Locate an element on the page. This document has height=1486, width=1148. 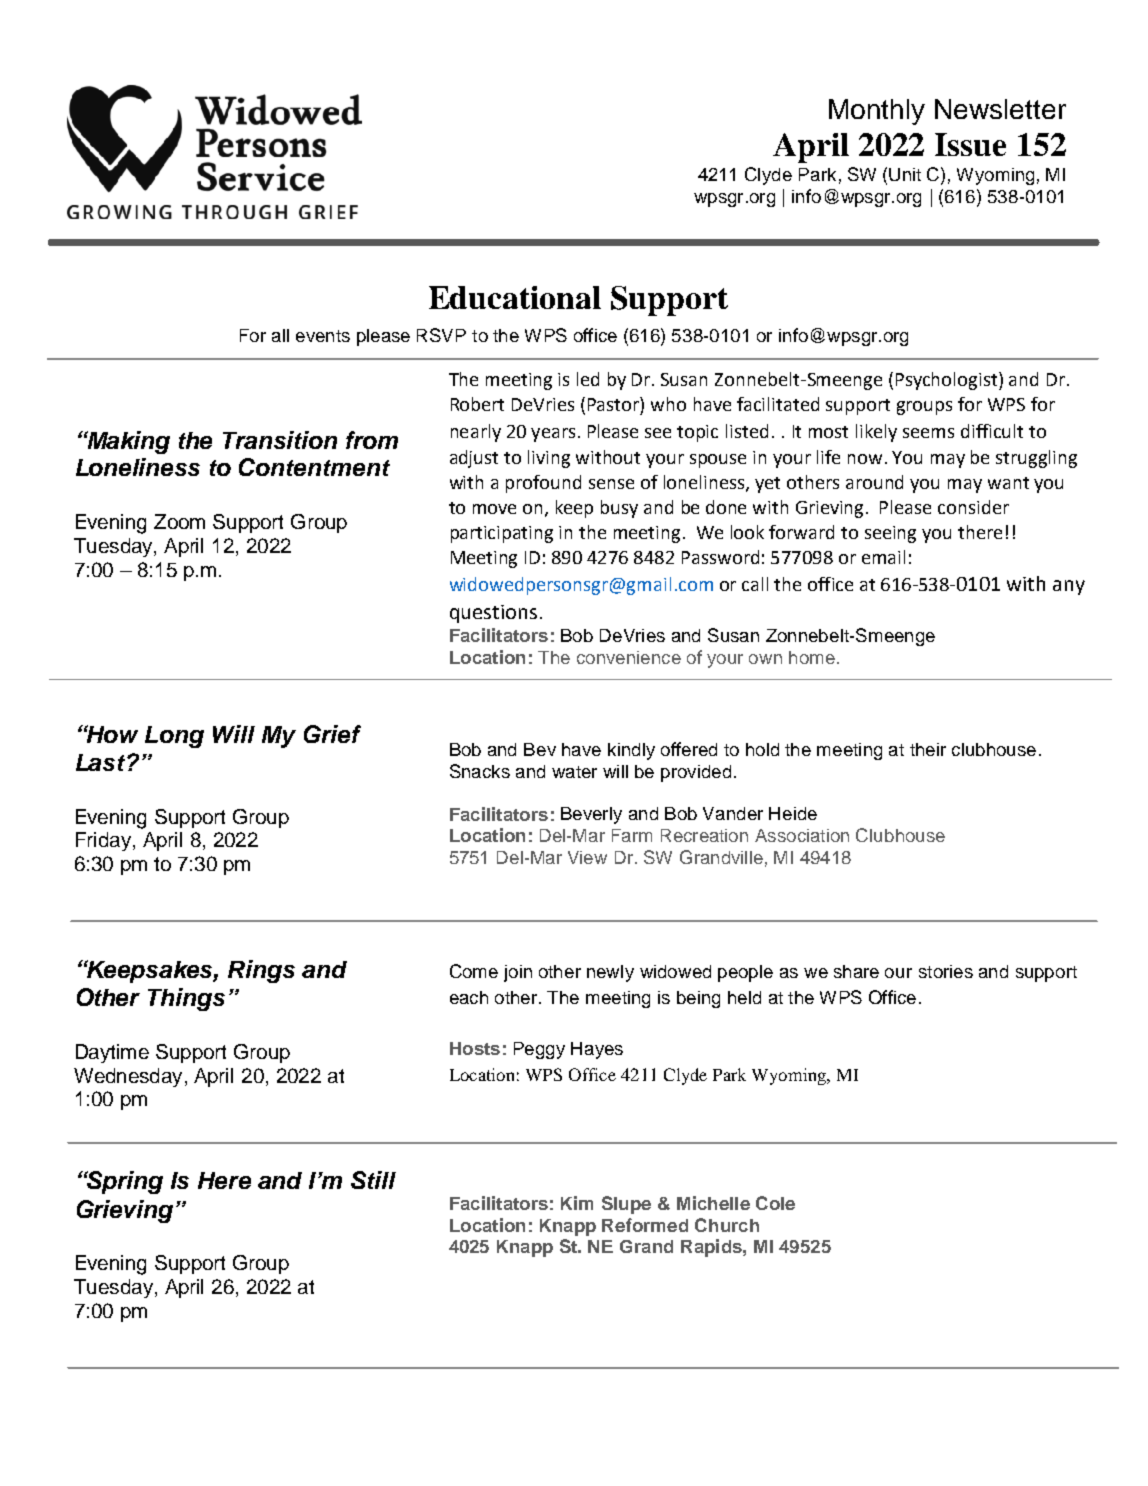
home is located at coordinates (812, 657).
